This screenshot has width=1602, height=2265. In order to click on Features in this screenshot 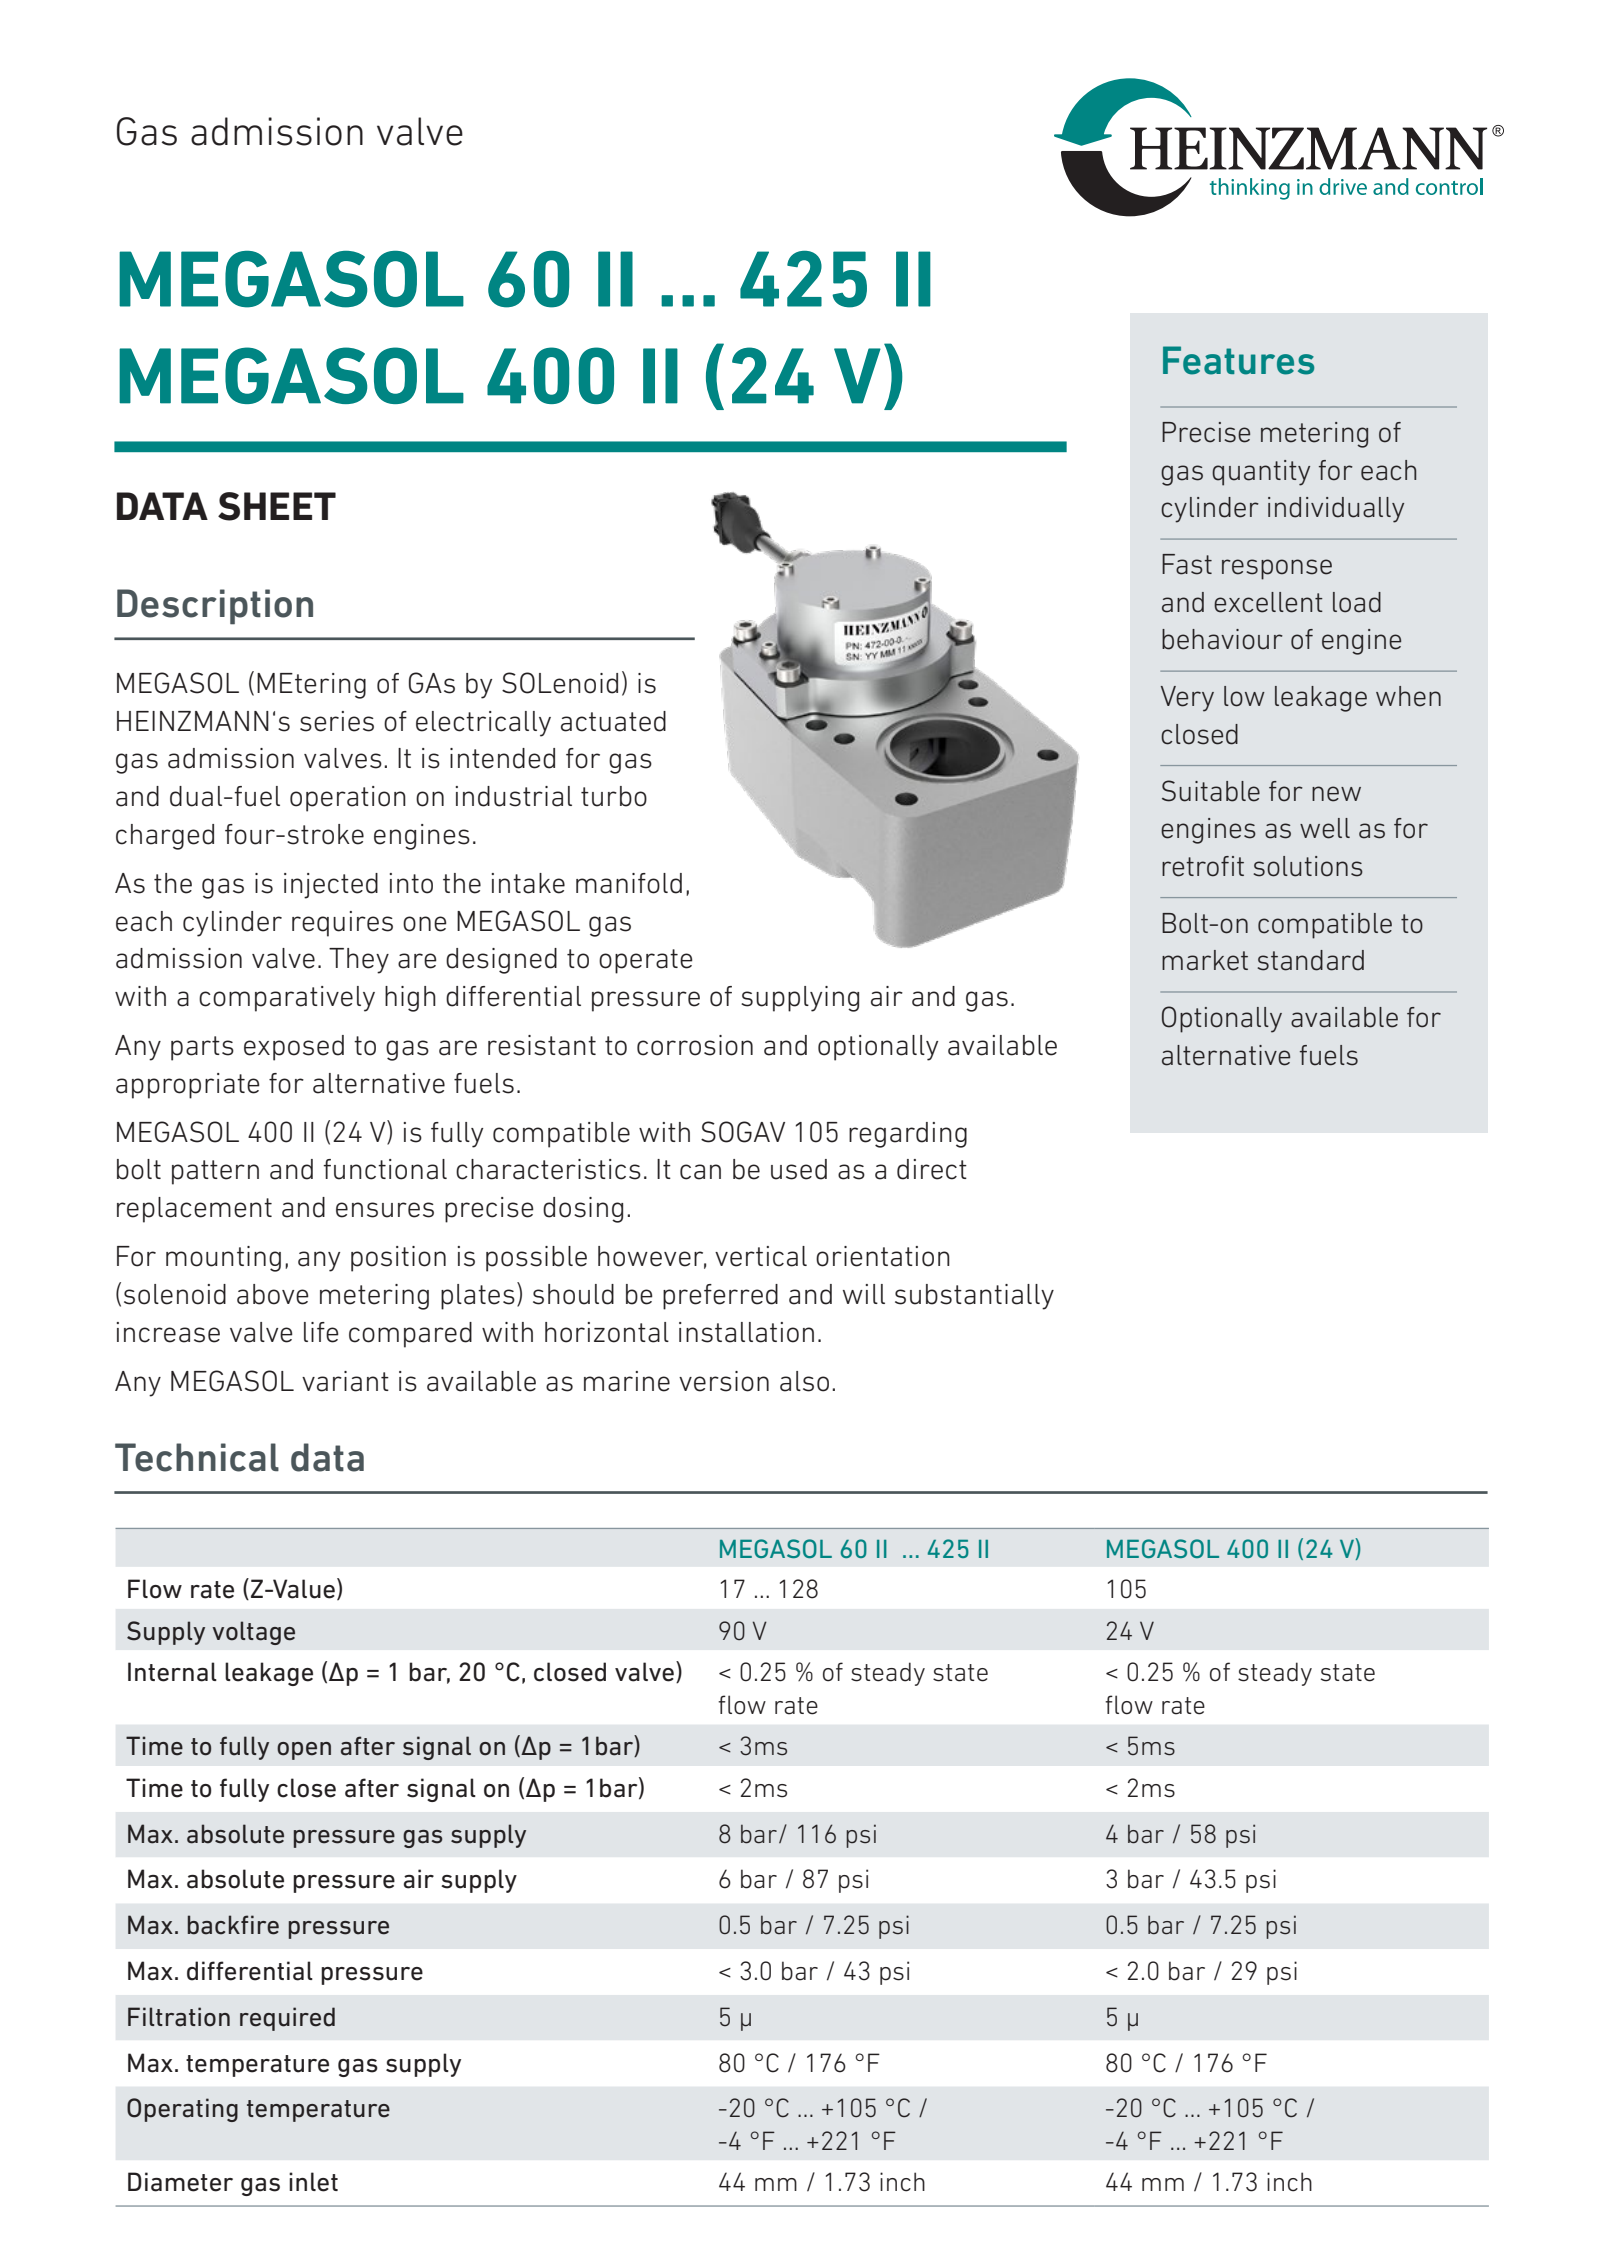, I will do `click(1238, 360)`.
